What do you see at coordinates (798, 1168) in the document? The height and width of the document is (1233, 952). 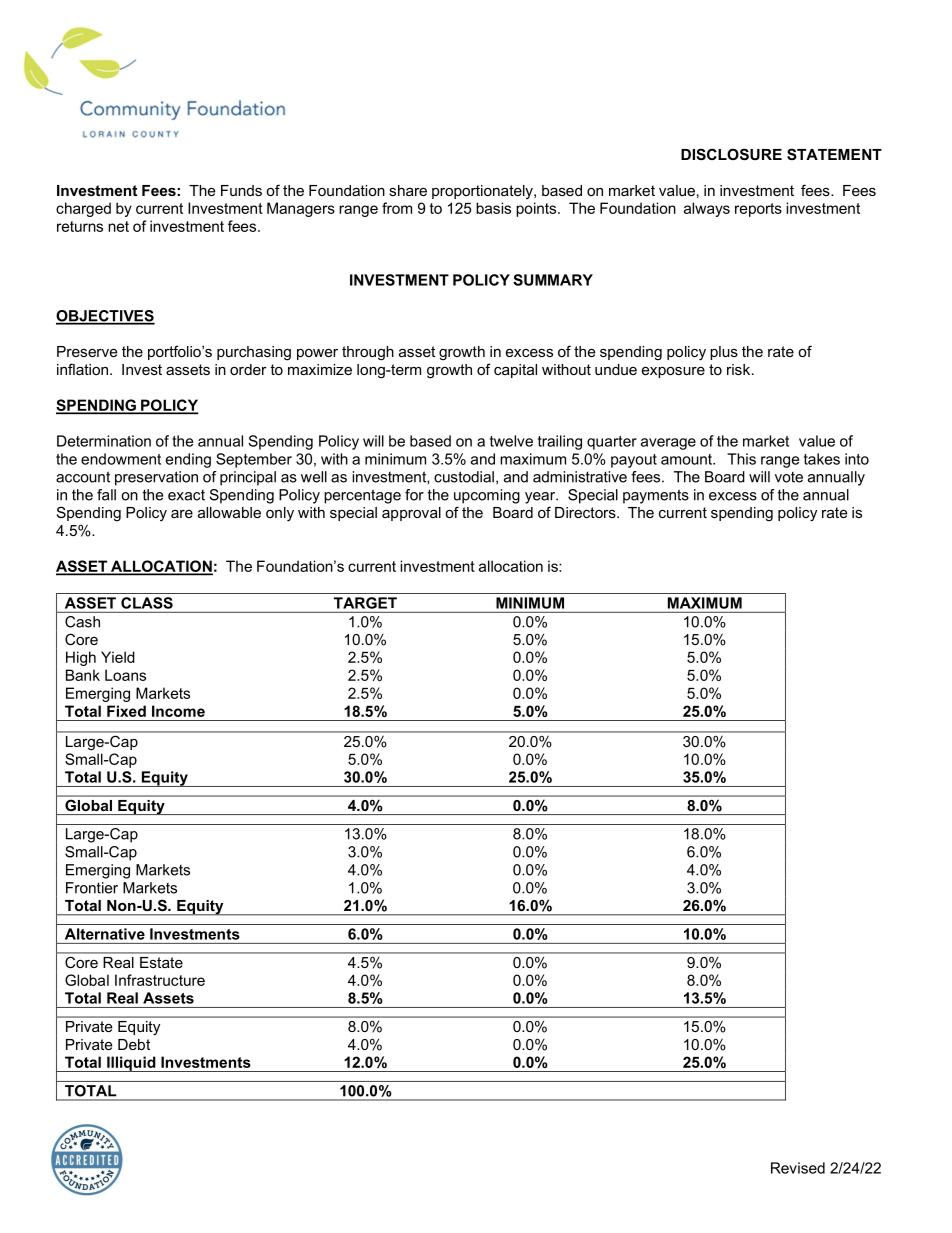 I see `Revised` at bounding box center [798, 1168].
